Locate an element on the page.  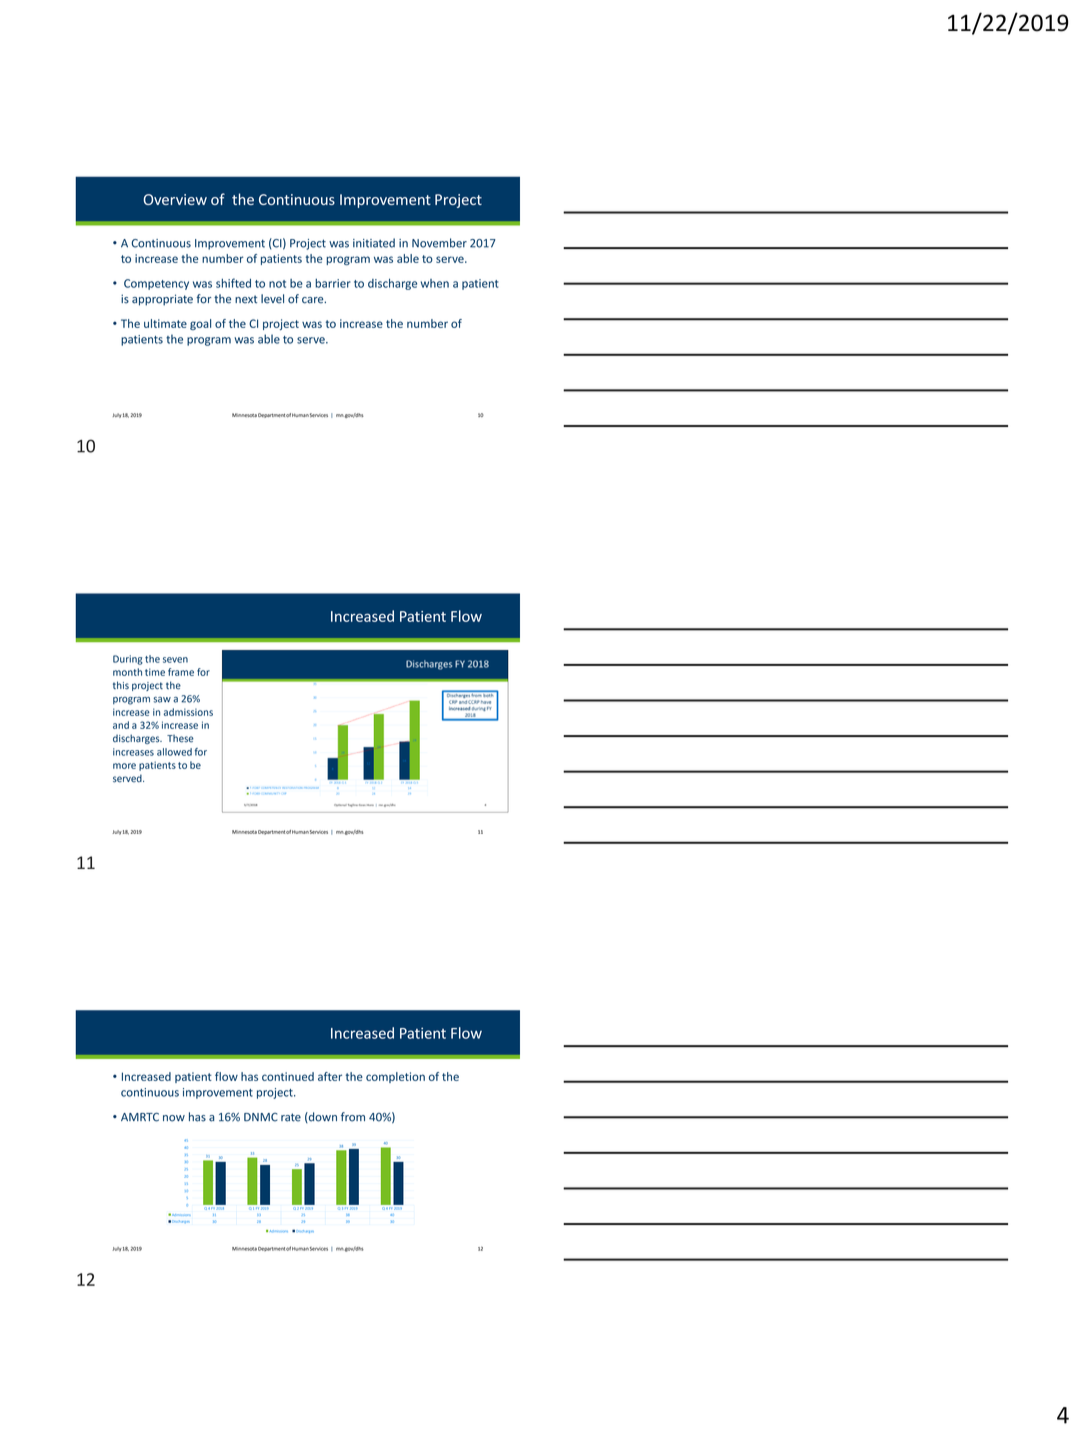
completion is located at coordinates (395, 1077).
